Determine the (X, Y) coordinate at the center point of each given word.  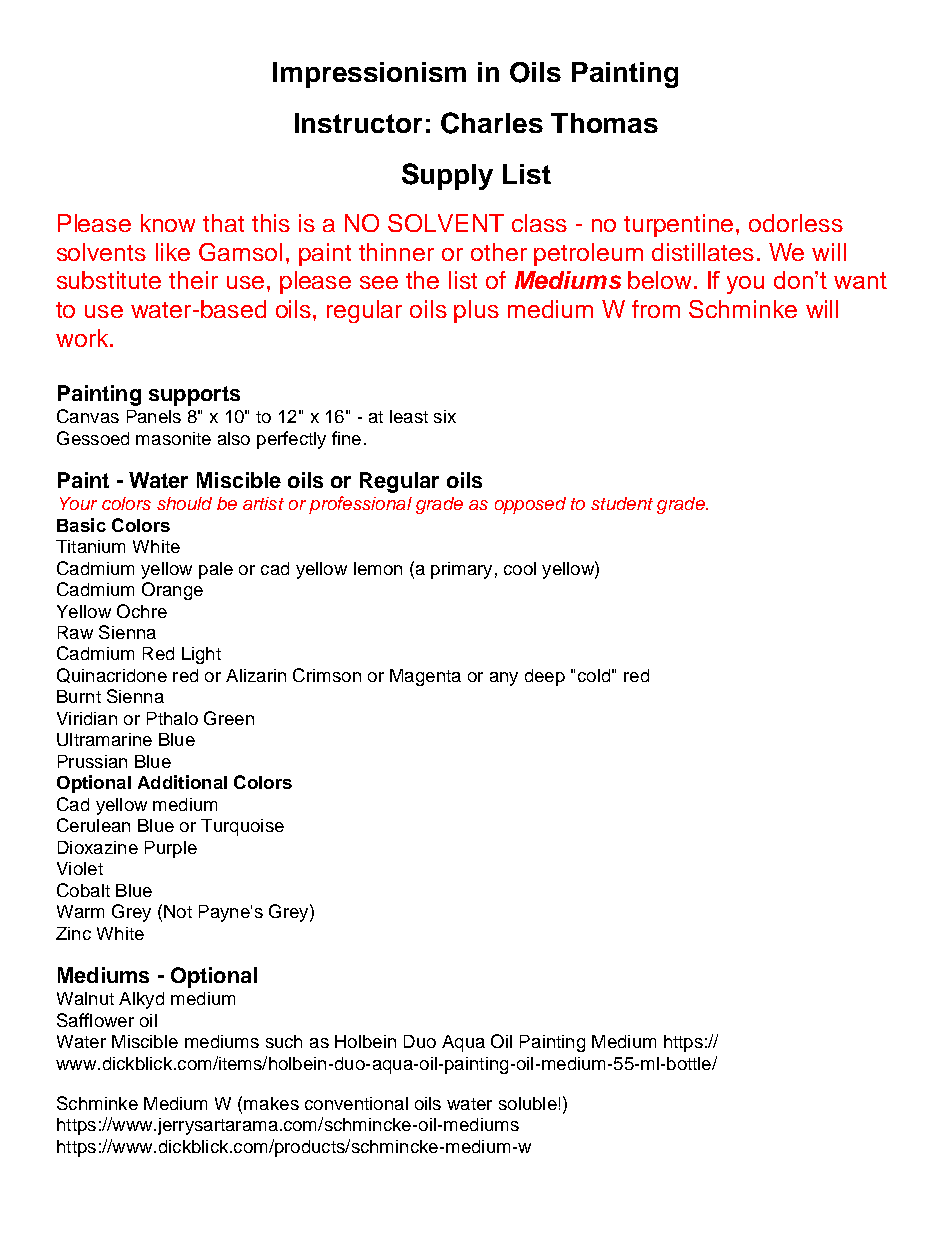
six (445, 416)
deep (545, 677)
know (168, 223)
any (504, 679)
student (622, 503)
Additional (182, 782)
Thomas (604, 123)
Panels (154, 416)
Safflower (95, 1020)
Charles (492, 123)
